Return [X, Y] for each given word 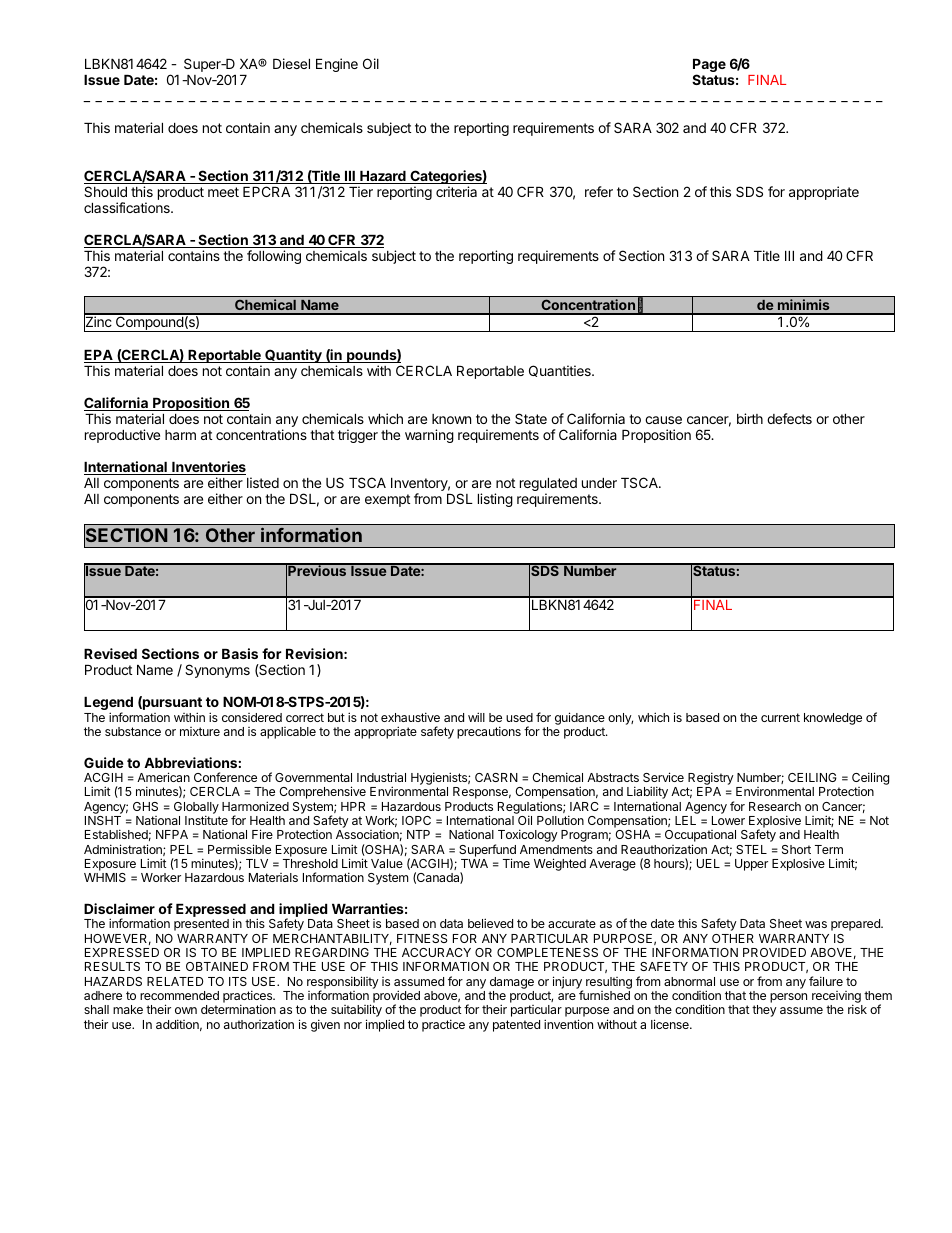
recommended [179, 995]
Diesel [291, 63]
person [788, 998]
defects [789, 418]
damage [512, 983]
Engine [337, 65]
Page [709, 67]
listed [263, 482]
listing [495, 500]
